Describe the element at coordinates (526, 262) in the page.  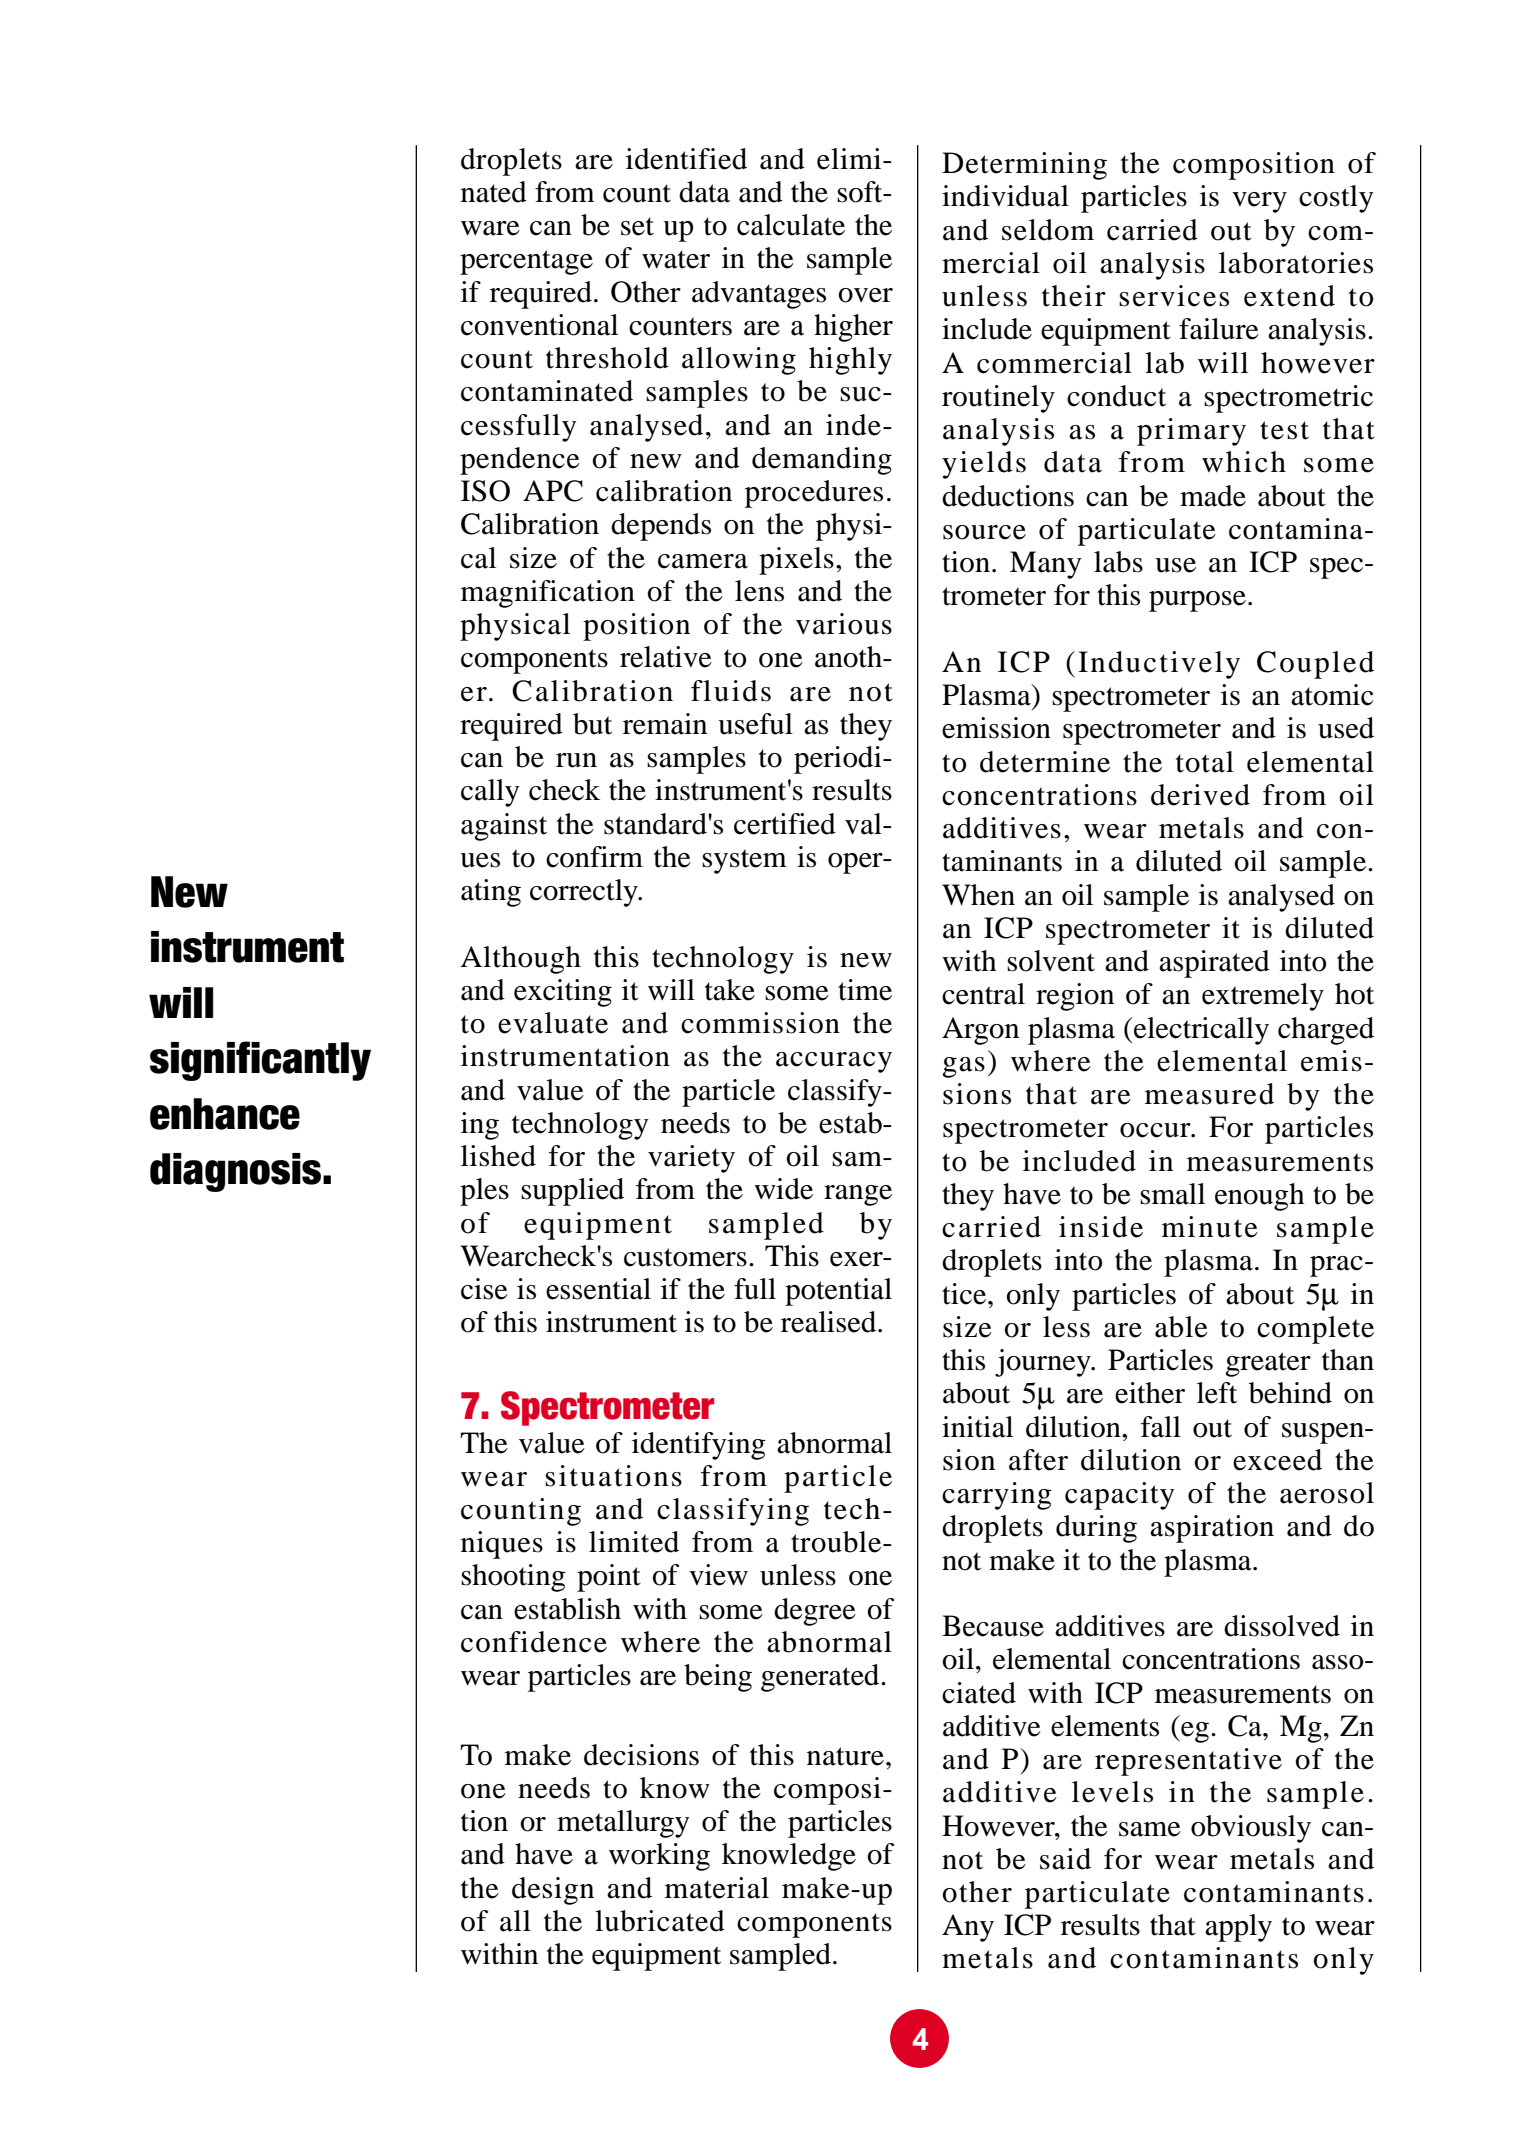
I see `percentage` at that location.
